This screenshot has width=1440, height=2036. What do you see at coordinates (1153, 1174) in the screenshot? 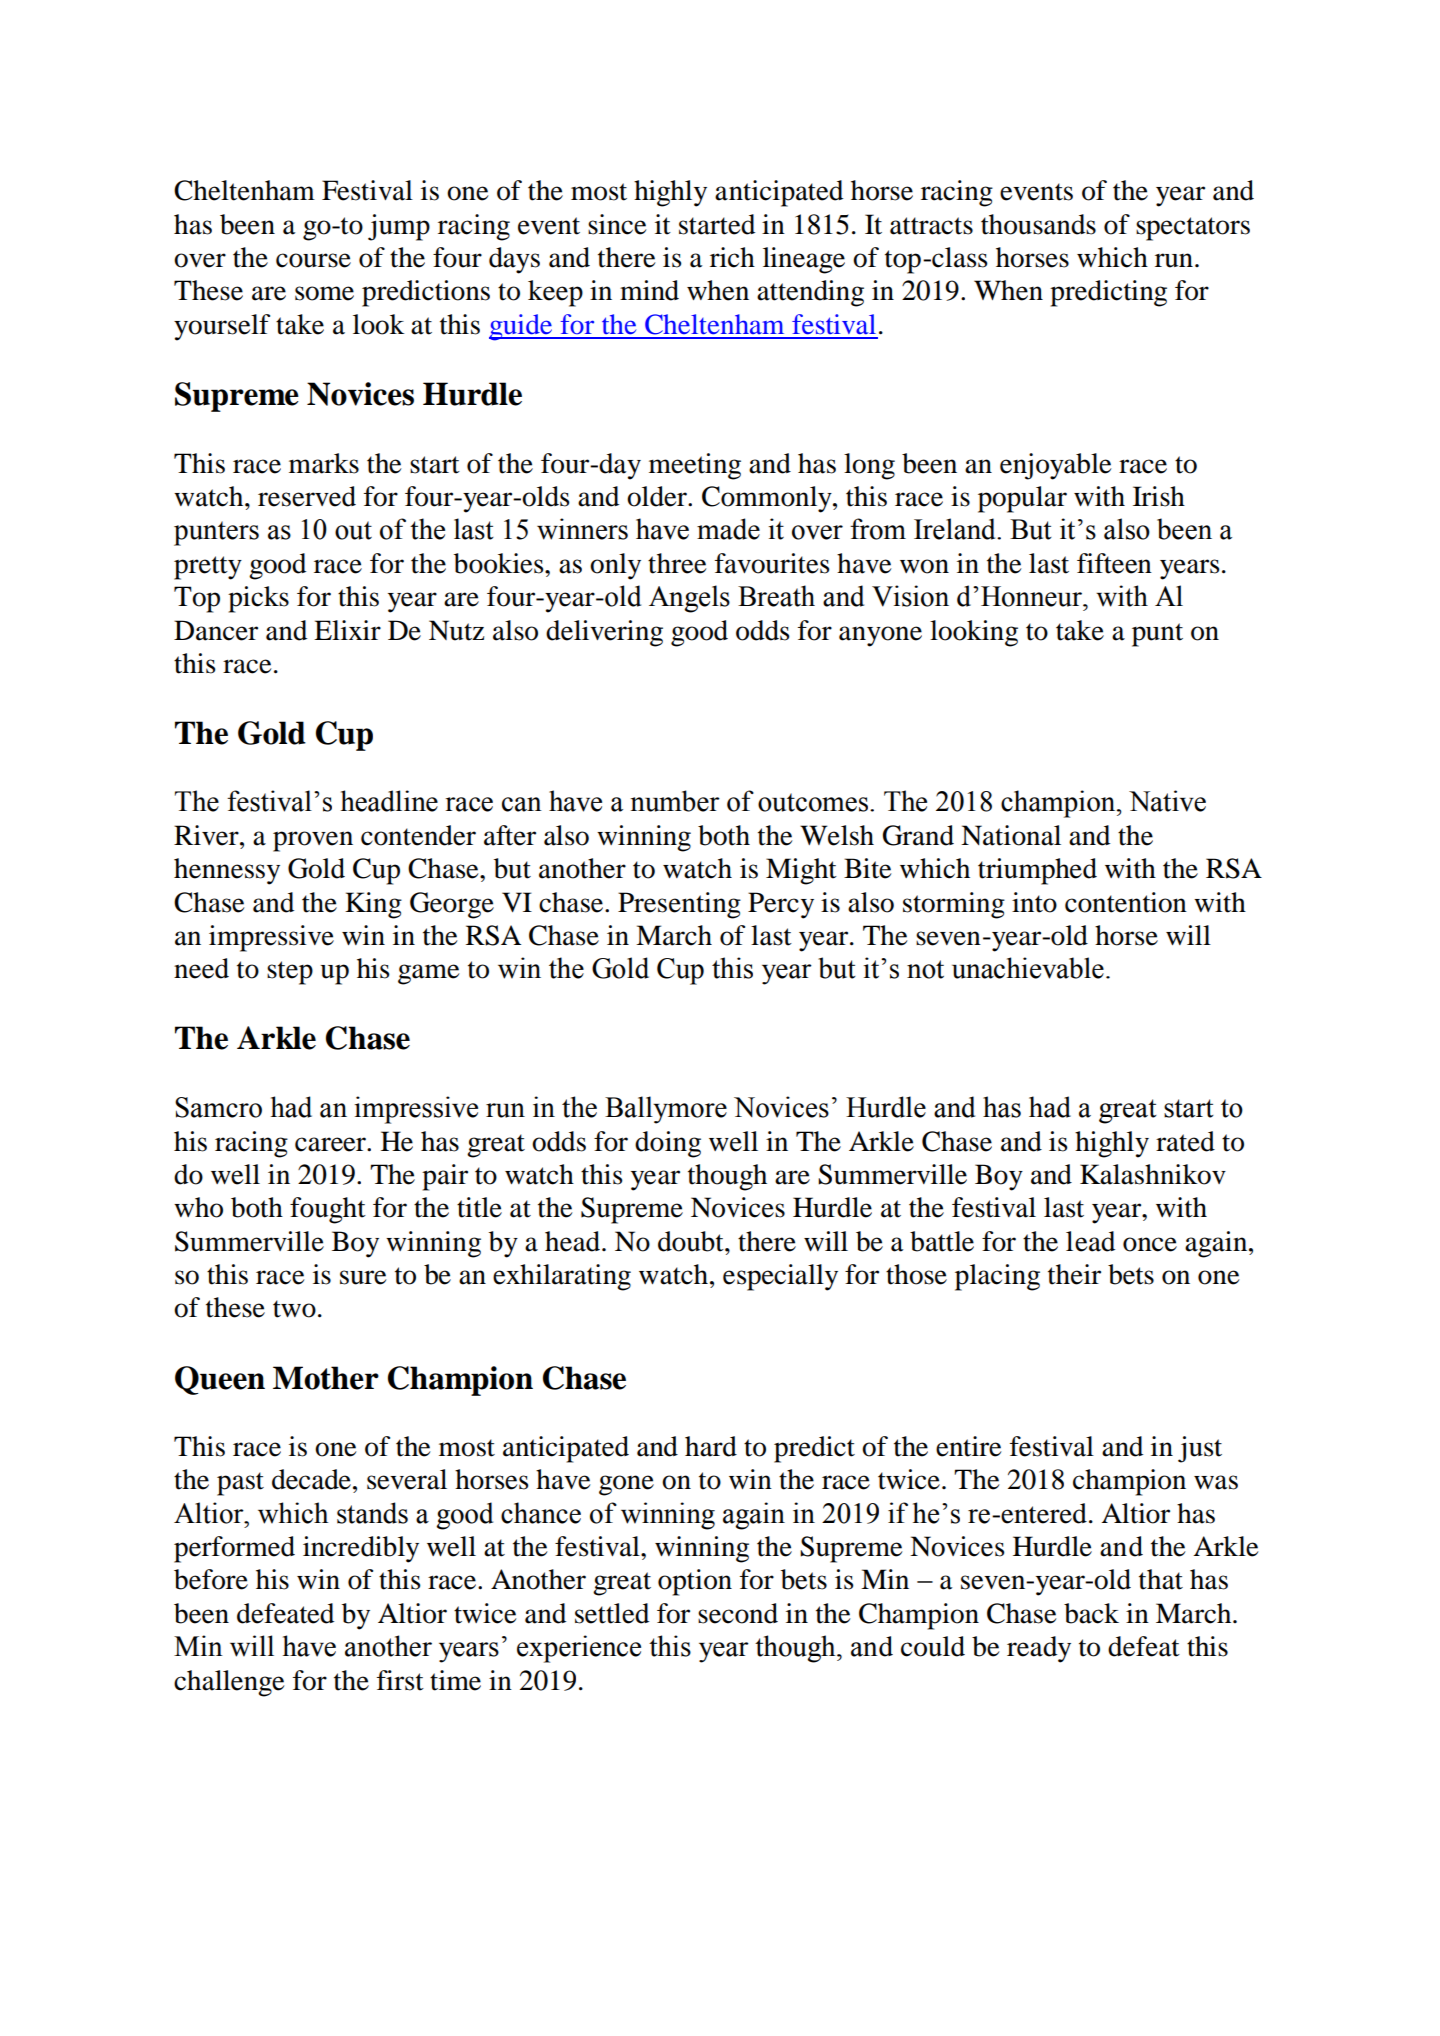
I see `Kalashnikov` at bounding box center [1153, 1174].
